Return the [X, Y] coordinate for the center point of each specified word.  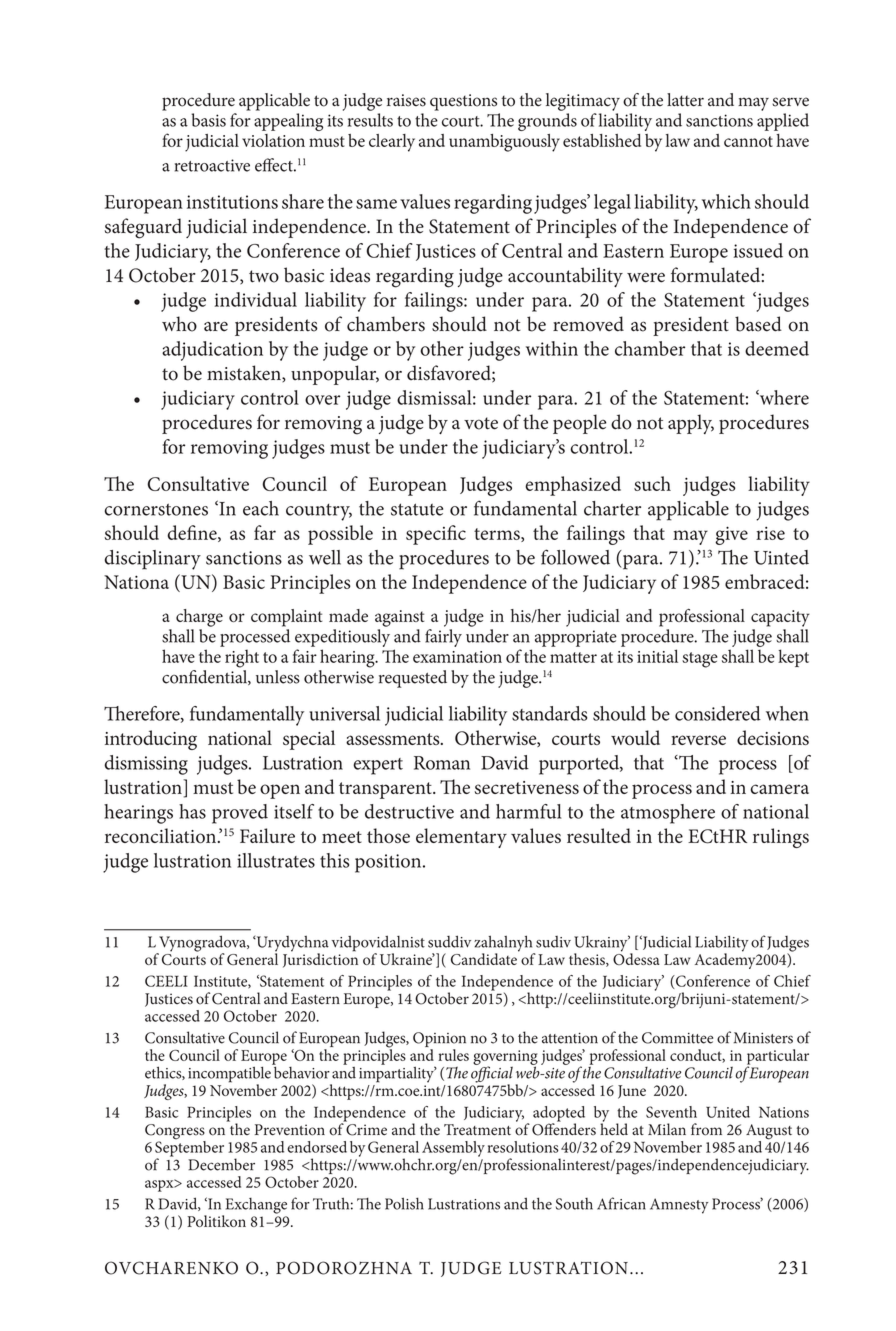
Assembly [453, 1149]
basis [208, 120]
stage [700, 660]
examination [457, 657]
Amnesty [679, 1206]
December [221, 1164]
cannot [748, 141]
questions [463, 102]
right [242, 658]
